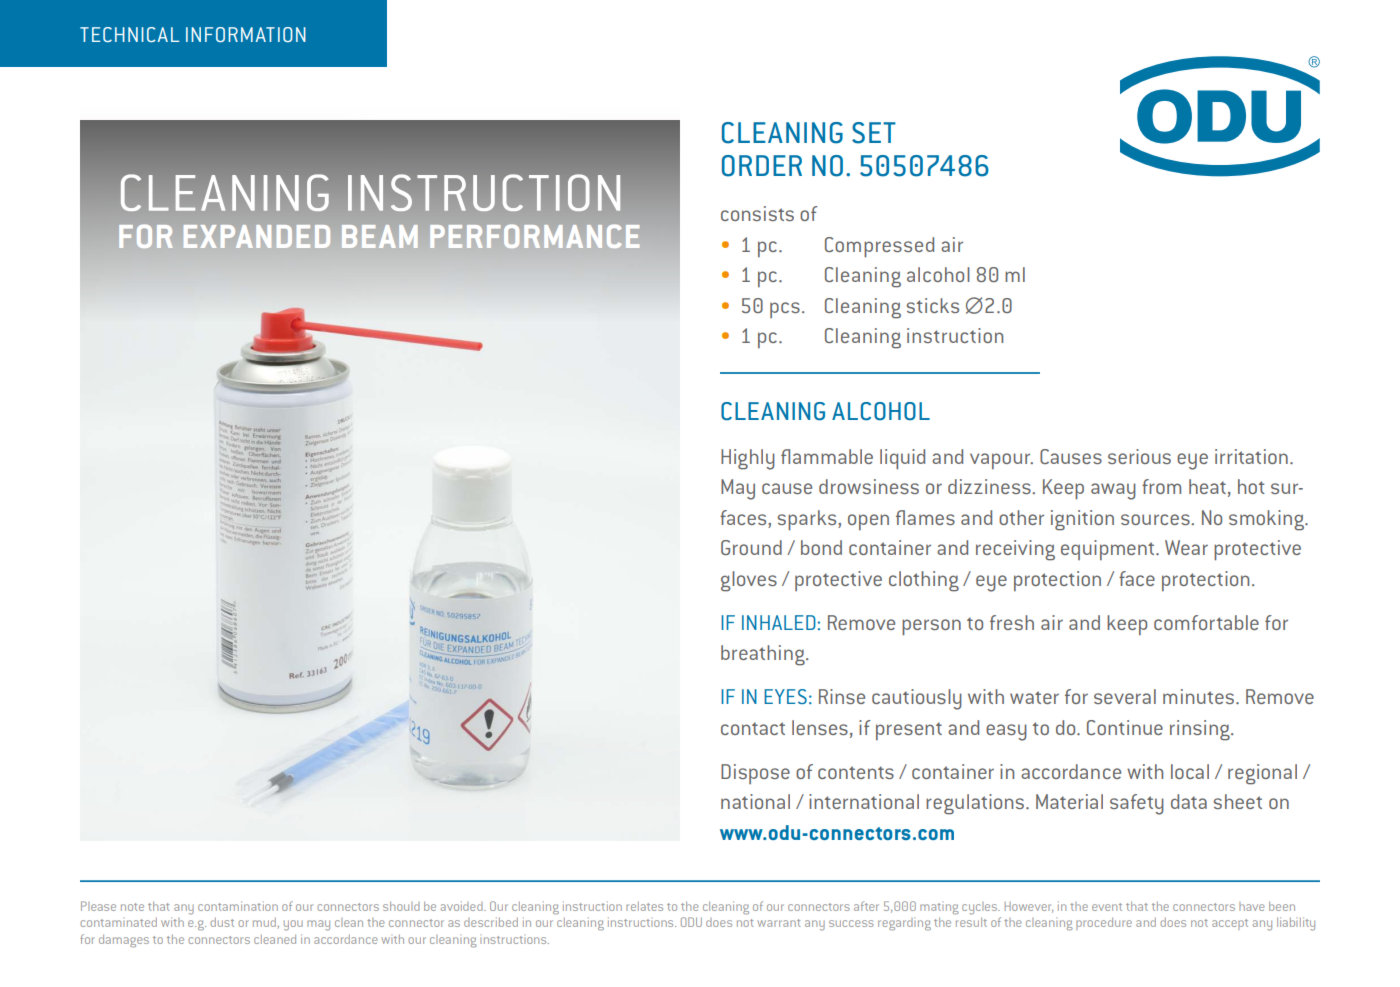 The image size is (1400, 987). What do you see at coordinates (874, 133) in the document?
I see `SET` at bounding box center [874, 133].
